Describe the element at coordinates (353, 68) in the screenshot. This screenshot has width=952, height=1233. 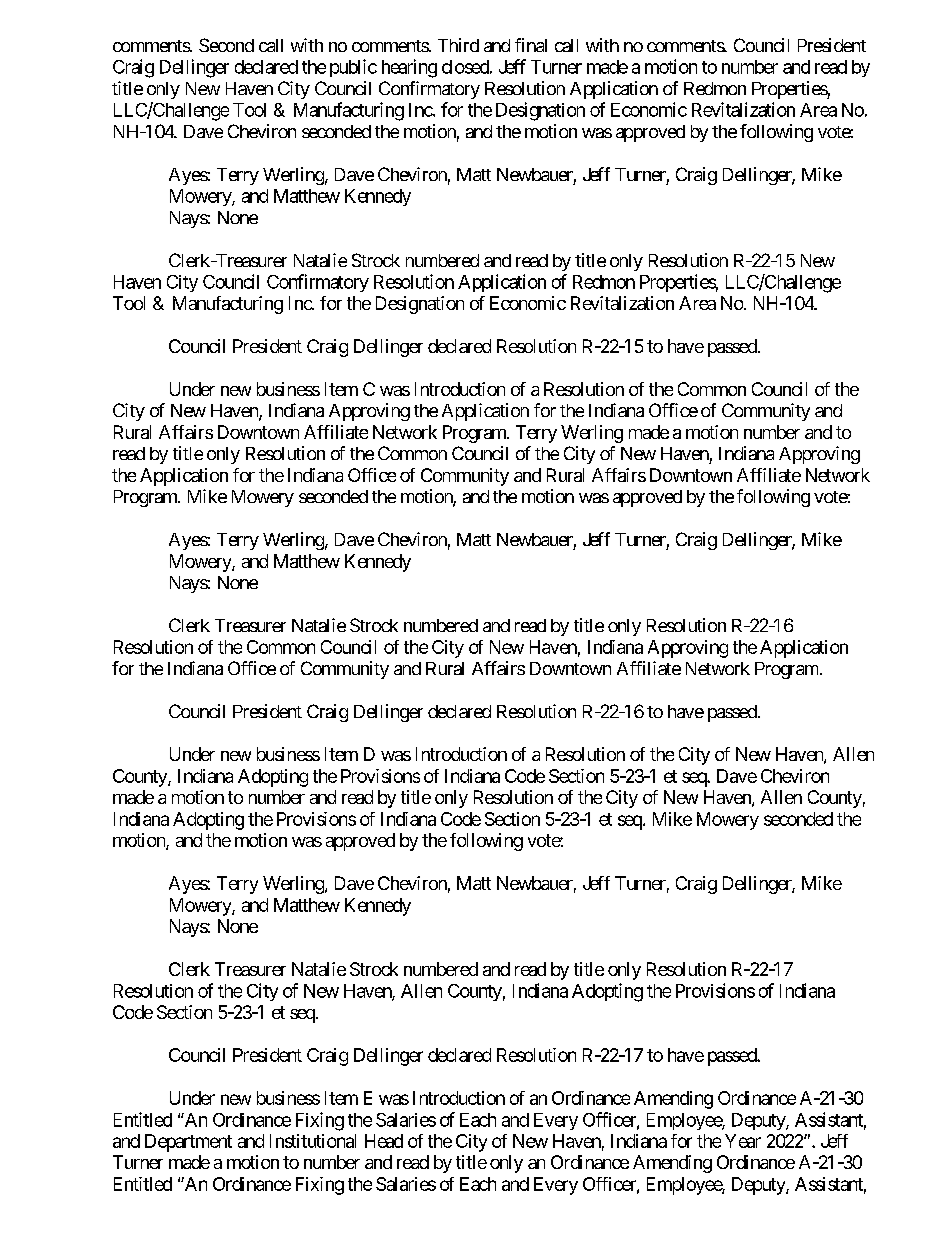
I see `public` at that location.
